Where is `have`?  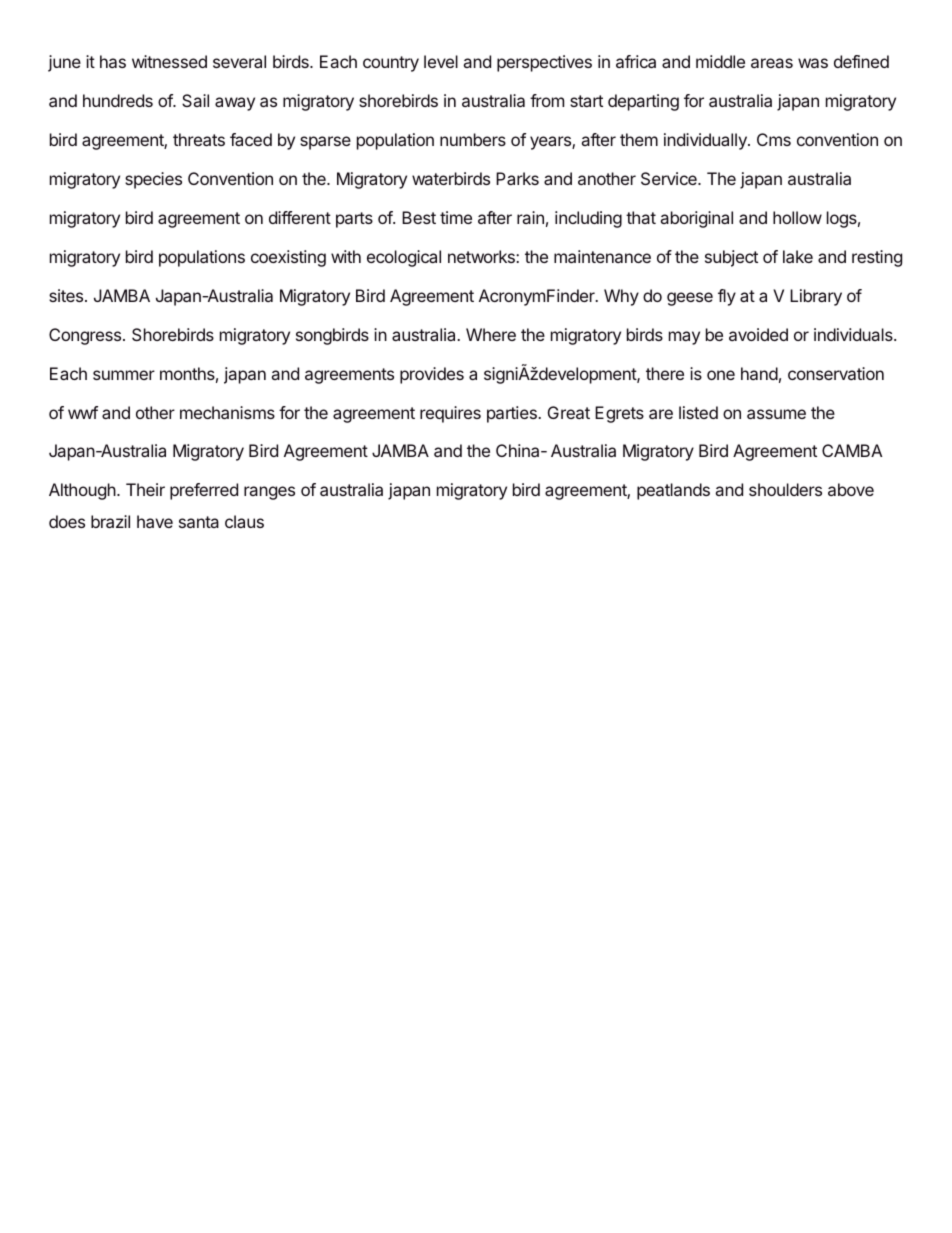 have is located at coordinates (155, 521).
